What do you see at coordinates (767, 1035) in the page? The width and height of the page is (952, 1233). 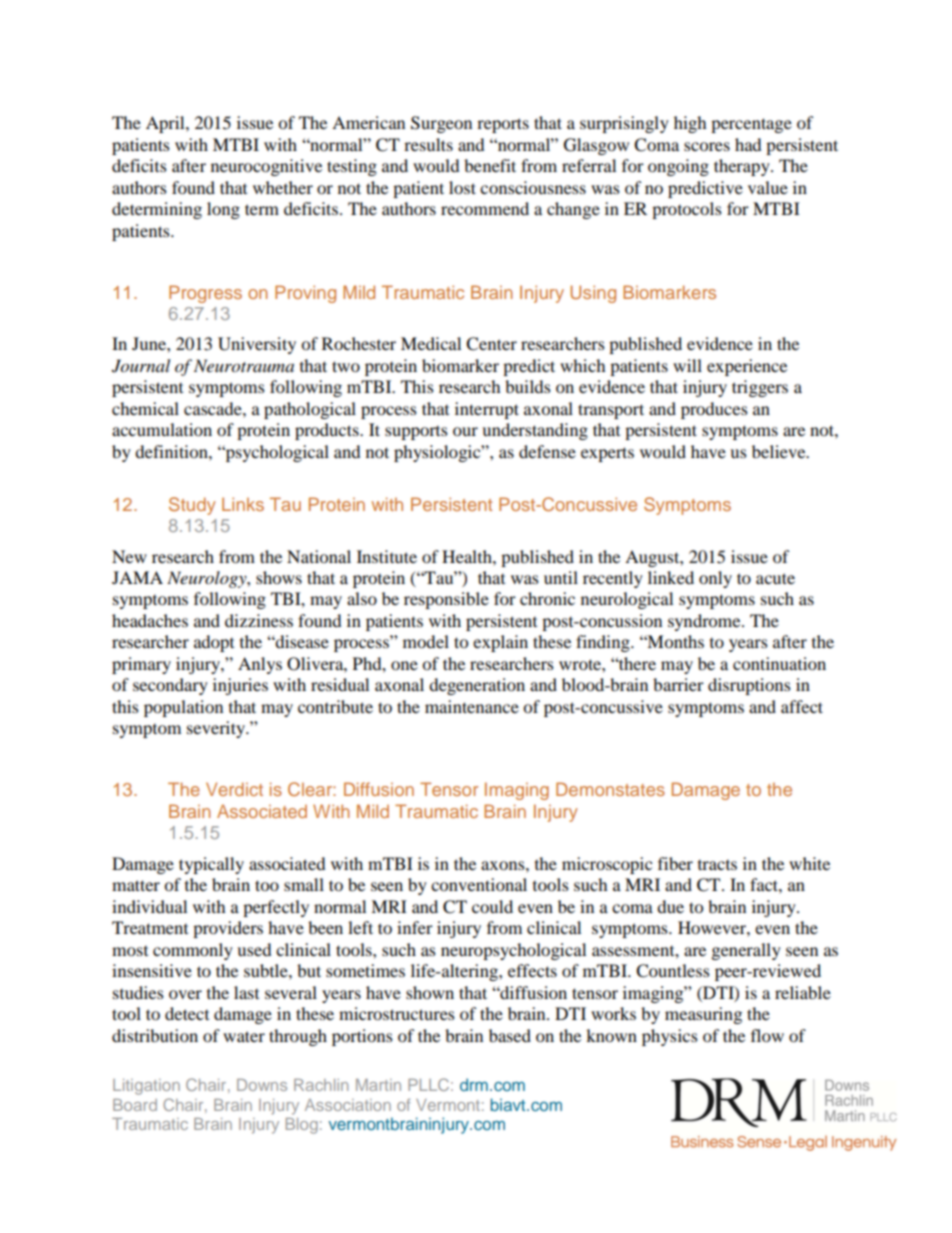 I see `flow` at bounding box center [767, 1035].
